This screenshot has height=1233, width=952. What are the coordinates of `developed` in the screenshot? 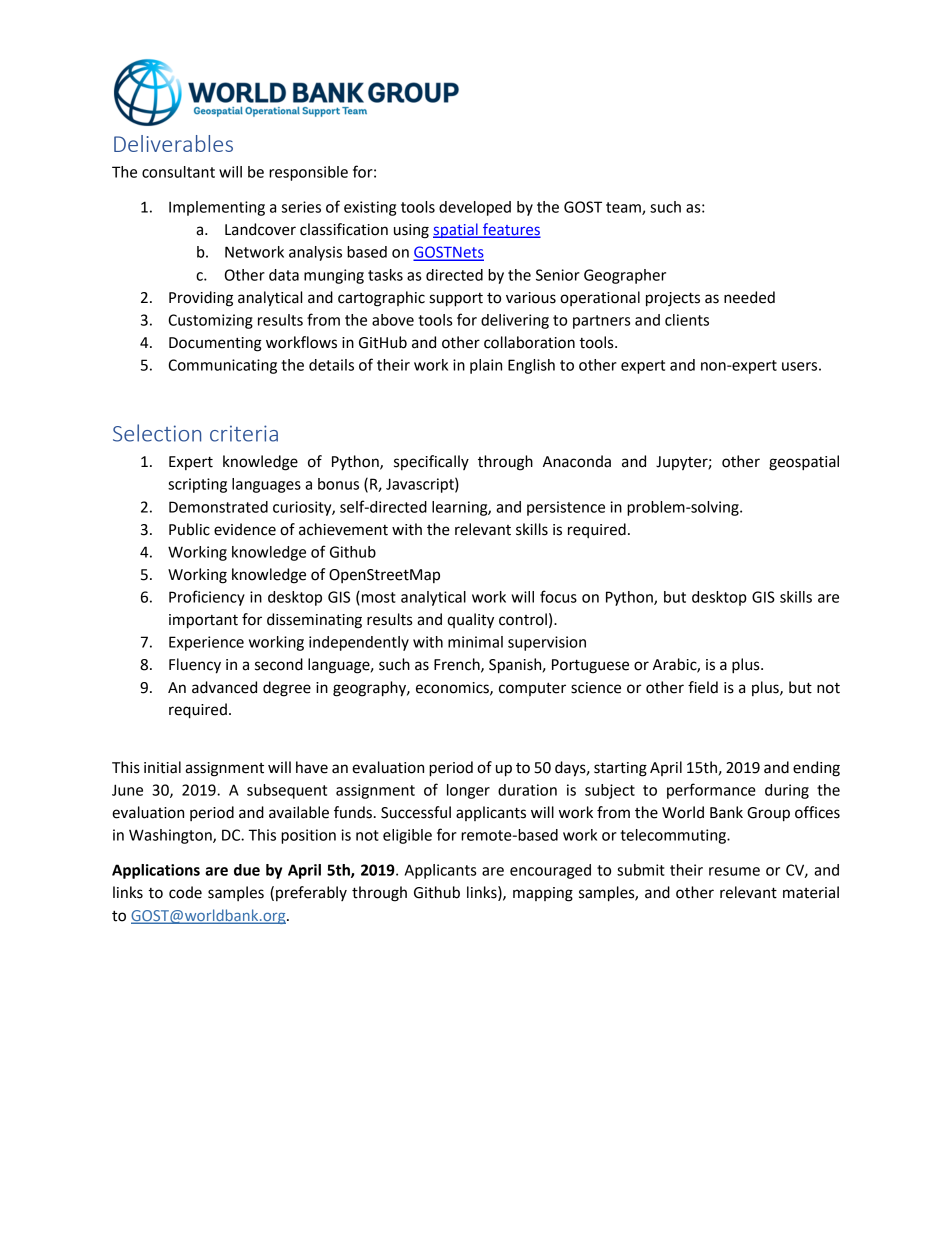 It's located at (475, 208).
